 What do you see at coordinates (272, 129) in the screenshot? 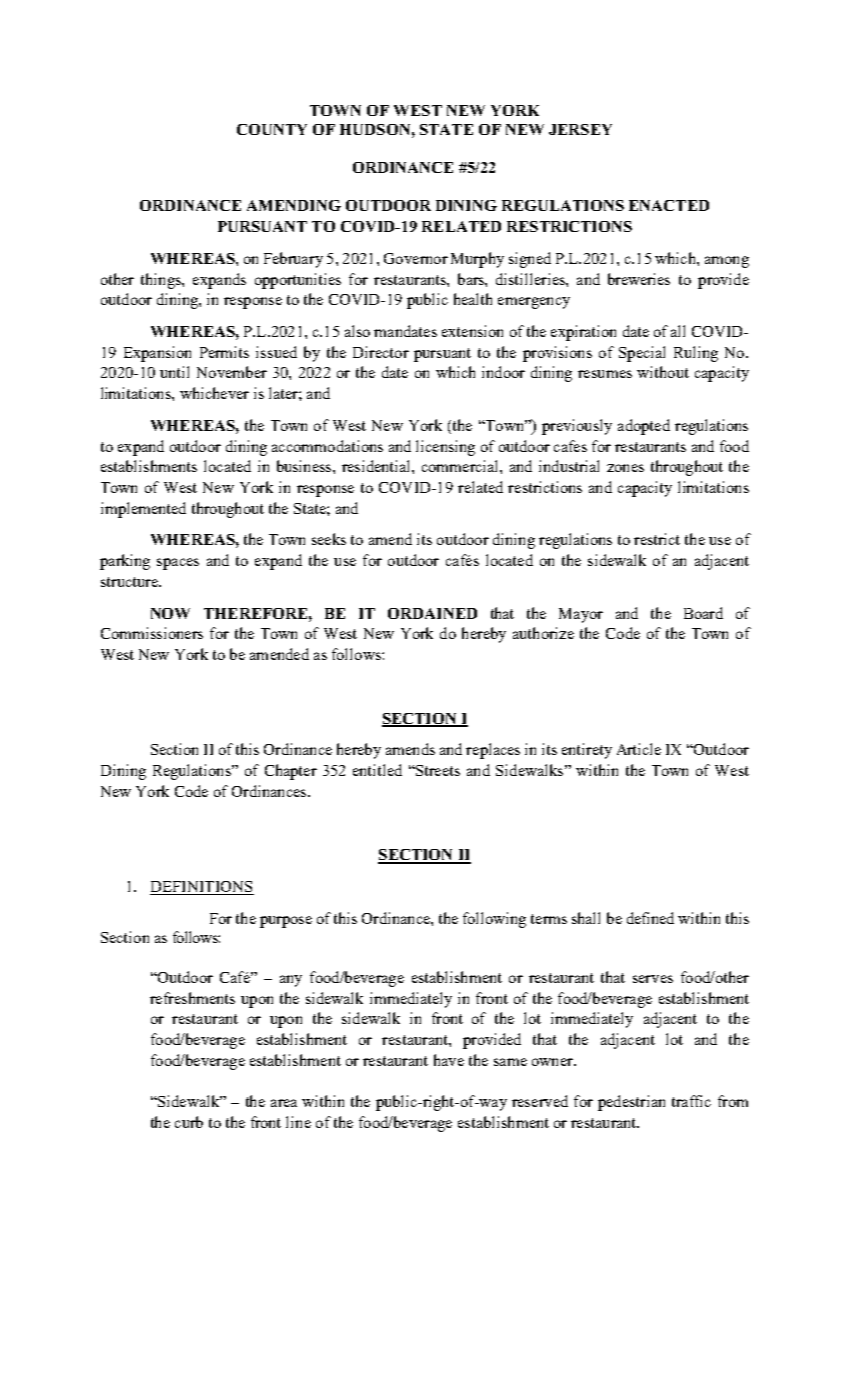
I see `COUNTY` at bounding box center [272, 129].
